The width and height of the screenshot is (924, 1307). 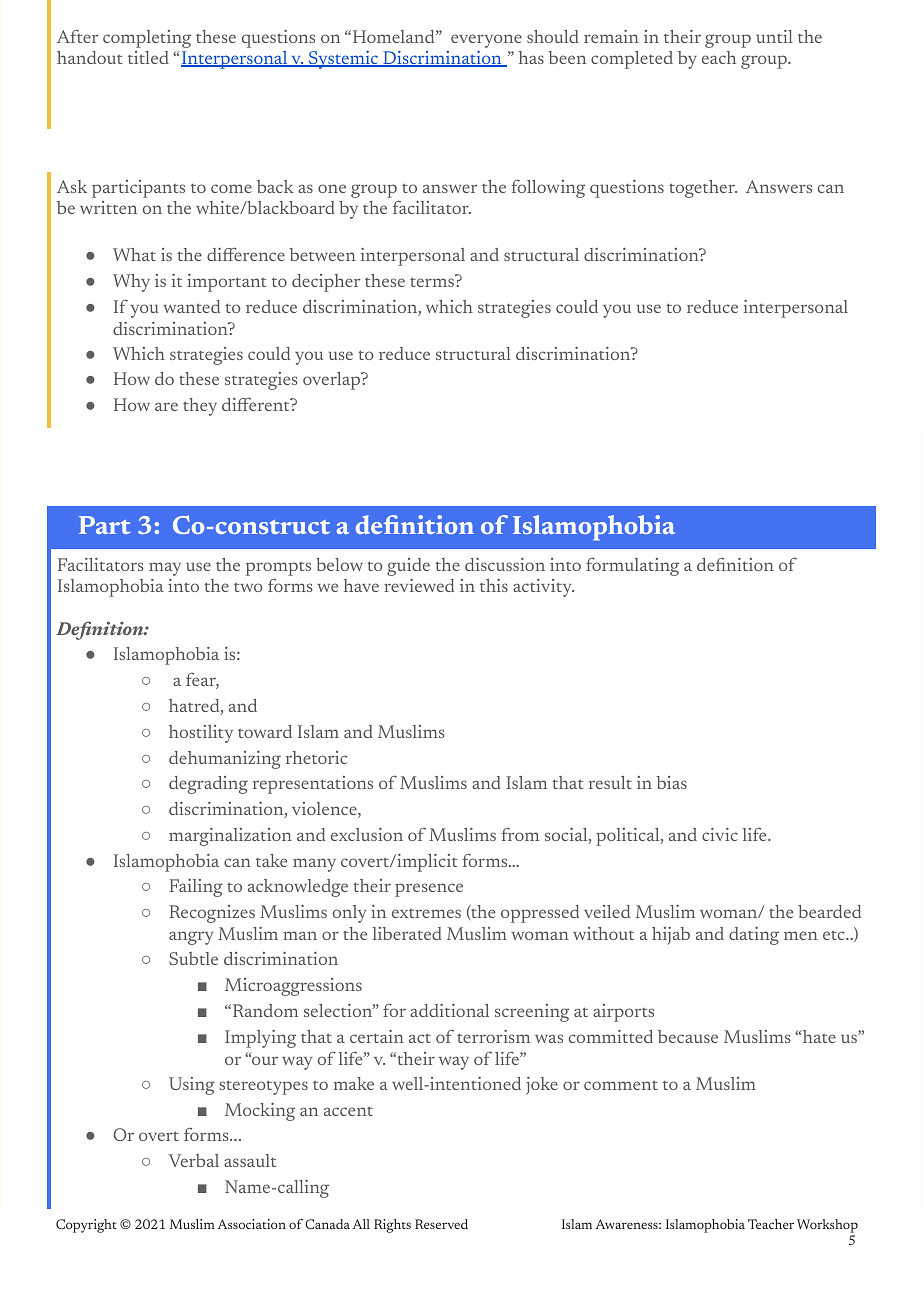 What do you see at coordinates (333, 381) in the screenshot?
I see `overlap` at bounding box center [333, 381].
